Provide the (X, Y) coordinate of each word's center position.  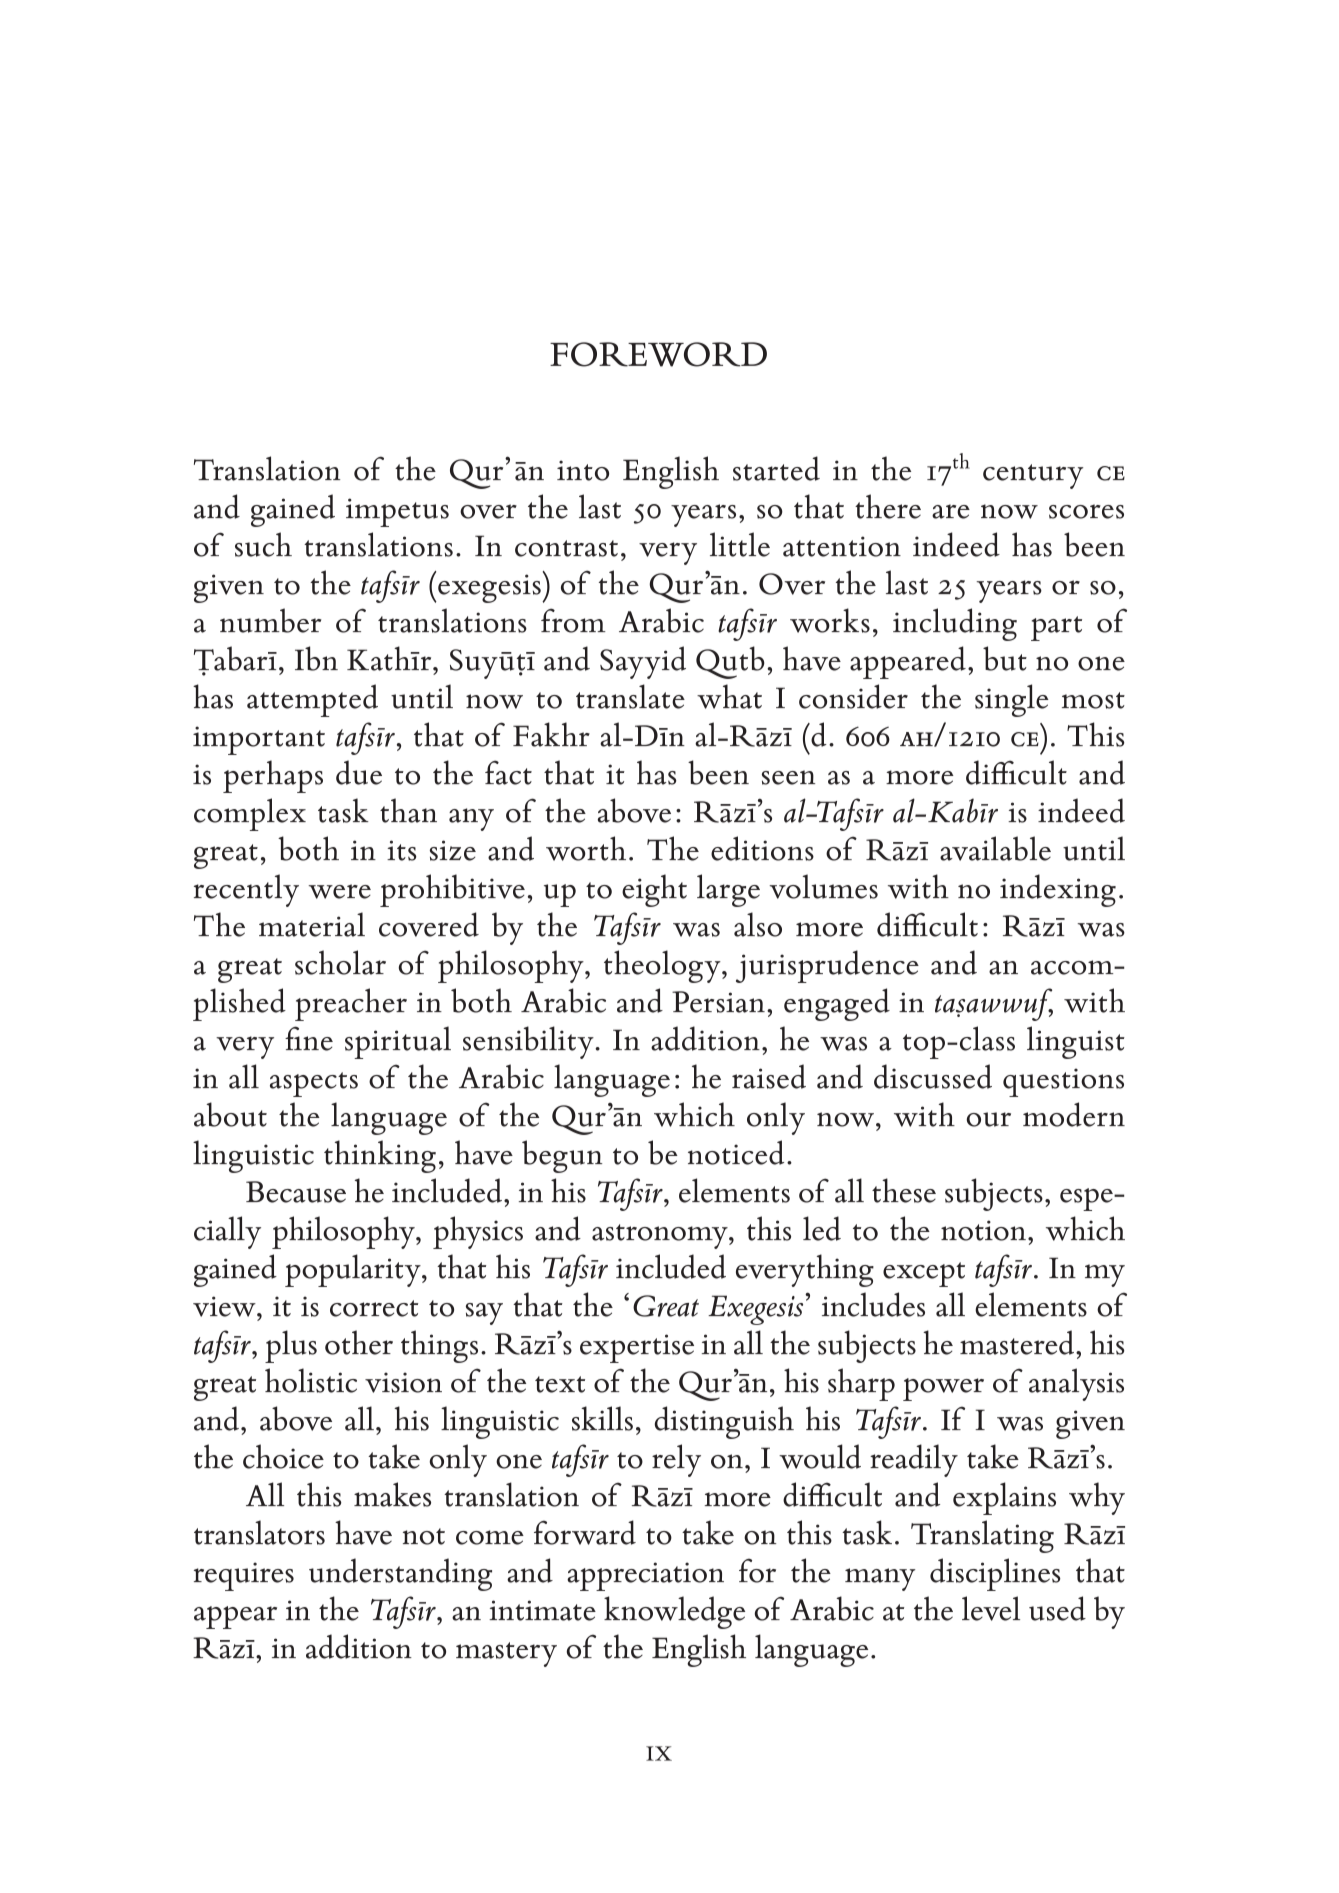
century (1033, 476)
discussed (933, 1076)
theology (663, 966)
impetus (397, 512)
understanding (400, 1574)
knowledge (674, 1612)
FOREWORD (658, 354)
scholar (340, 962)
